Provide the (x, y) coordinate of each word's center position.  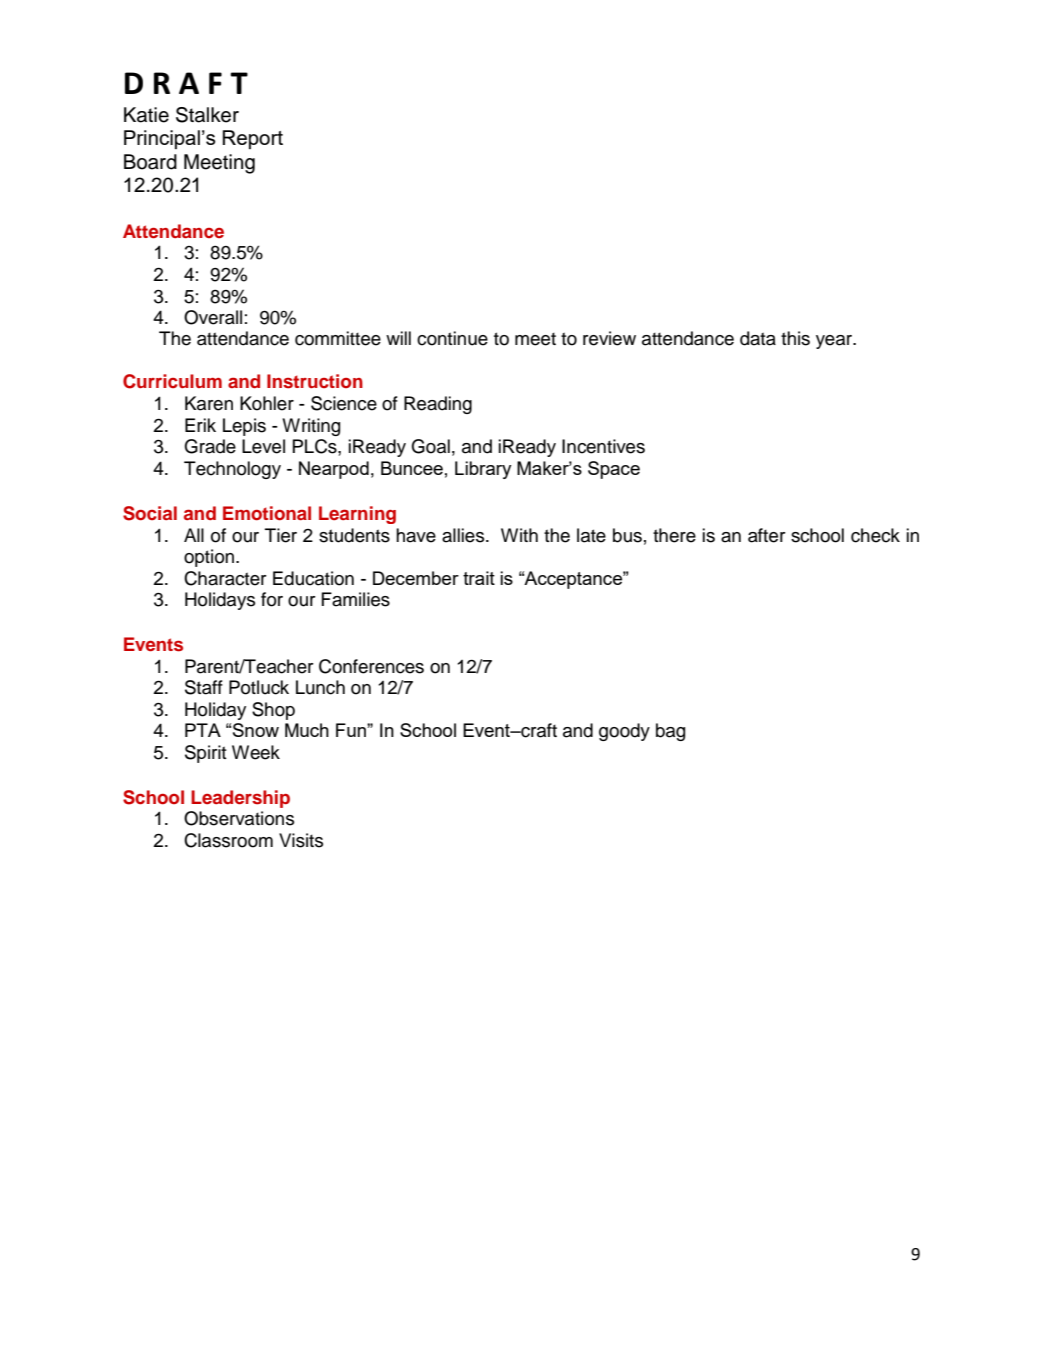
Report (253, 139)
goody (624, 732)
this (795, 338)
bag (670, 732)
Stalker (207, 115)
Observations (239, 818)
